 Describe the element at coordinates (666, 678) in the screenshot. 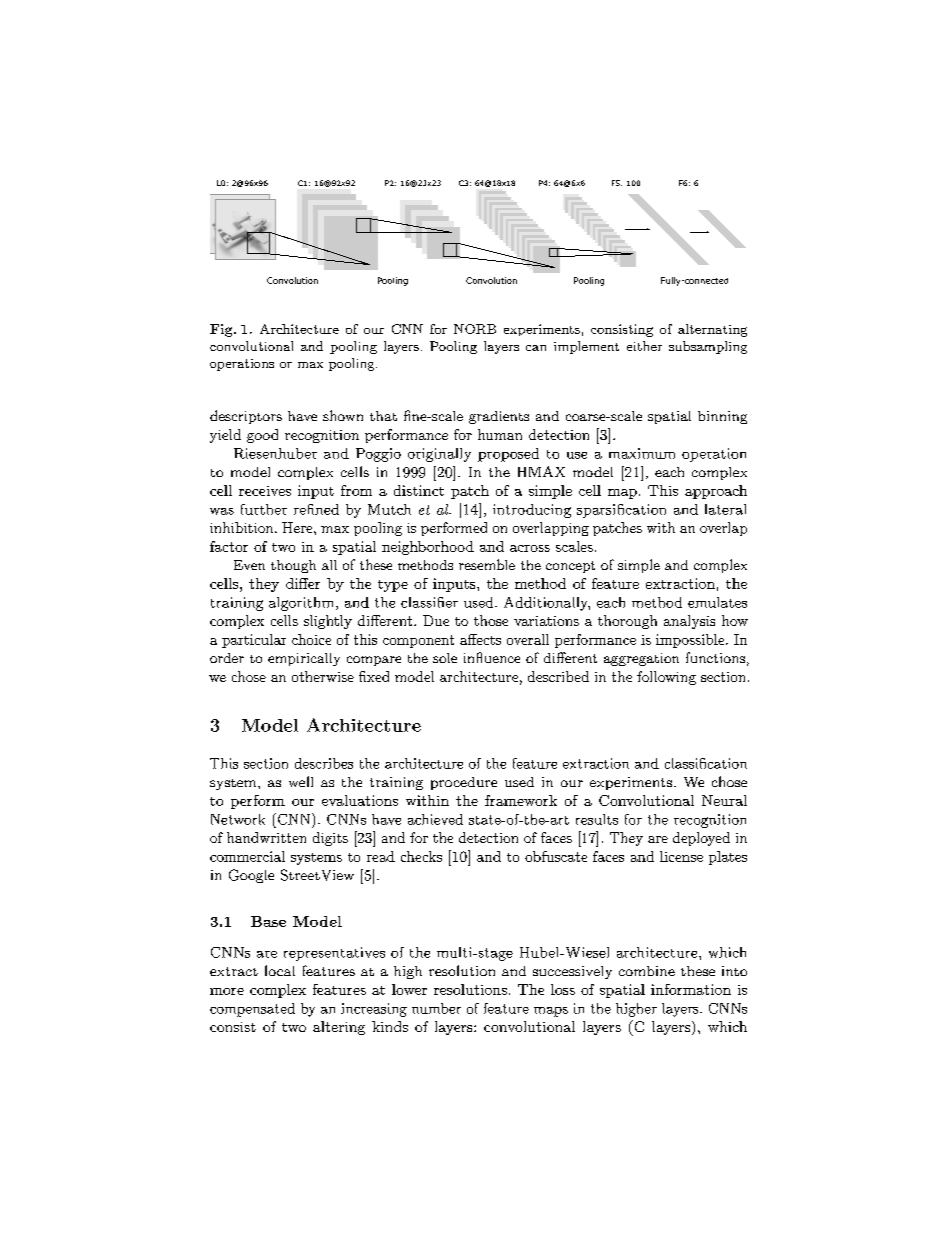

I see `following` at that location.
